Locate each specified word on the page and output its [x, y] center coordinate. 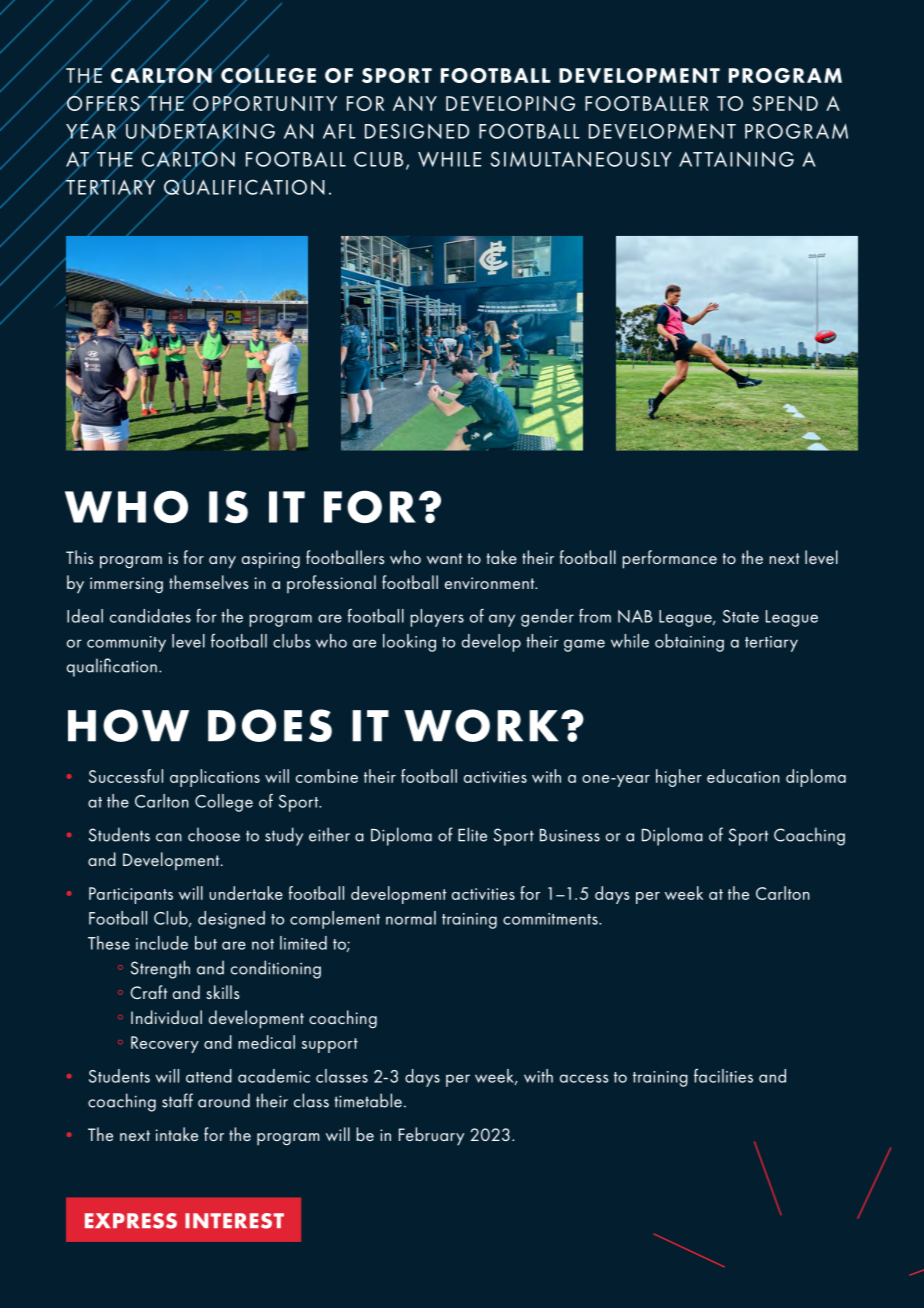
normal [411, 918]
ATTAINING [736, 159]
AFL [339, 131]
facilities [723, 1075]
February [431, 1136]
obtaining [689, 643]
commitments [551, 919]
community [126, 644]
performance [669, 559]
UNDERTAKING [199, 131]
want [444, 558]
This [80, 557]
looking [409, 643]
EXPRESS [131, 1221]
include [162, 943]
